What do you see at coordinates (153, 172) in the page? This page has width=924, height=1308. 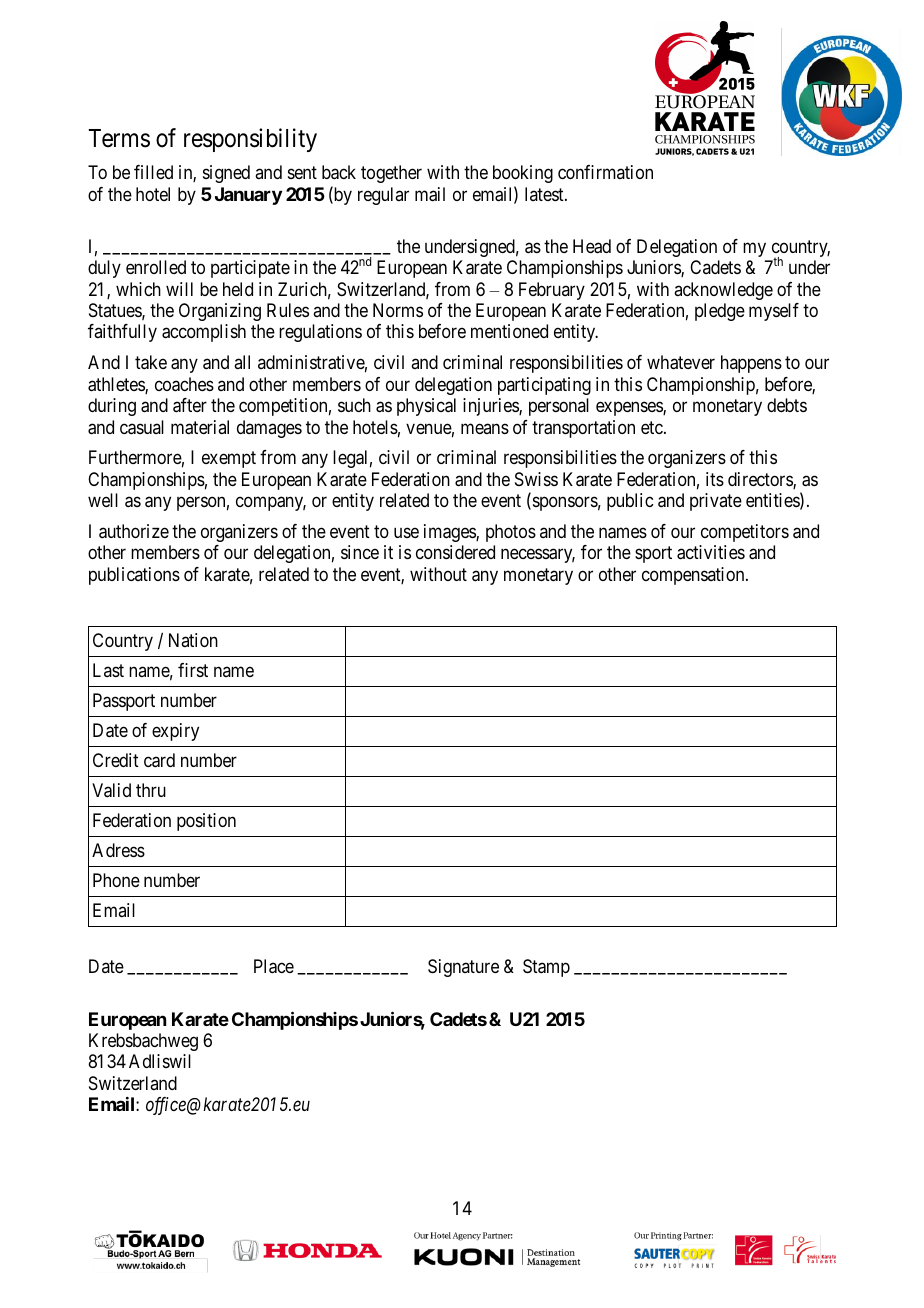 I see `filled` at bounding box center [153, 172].
